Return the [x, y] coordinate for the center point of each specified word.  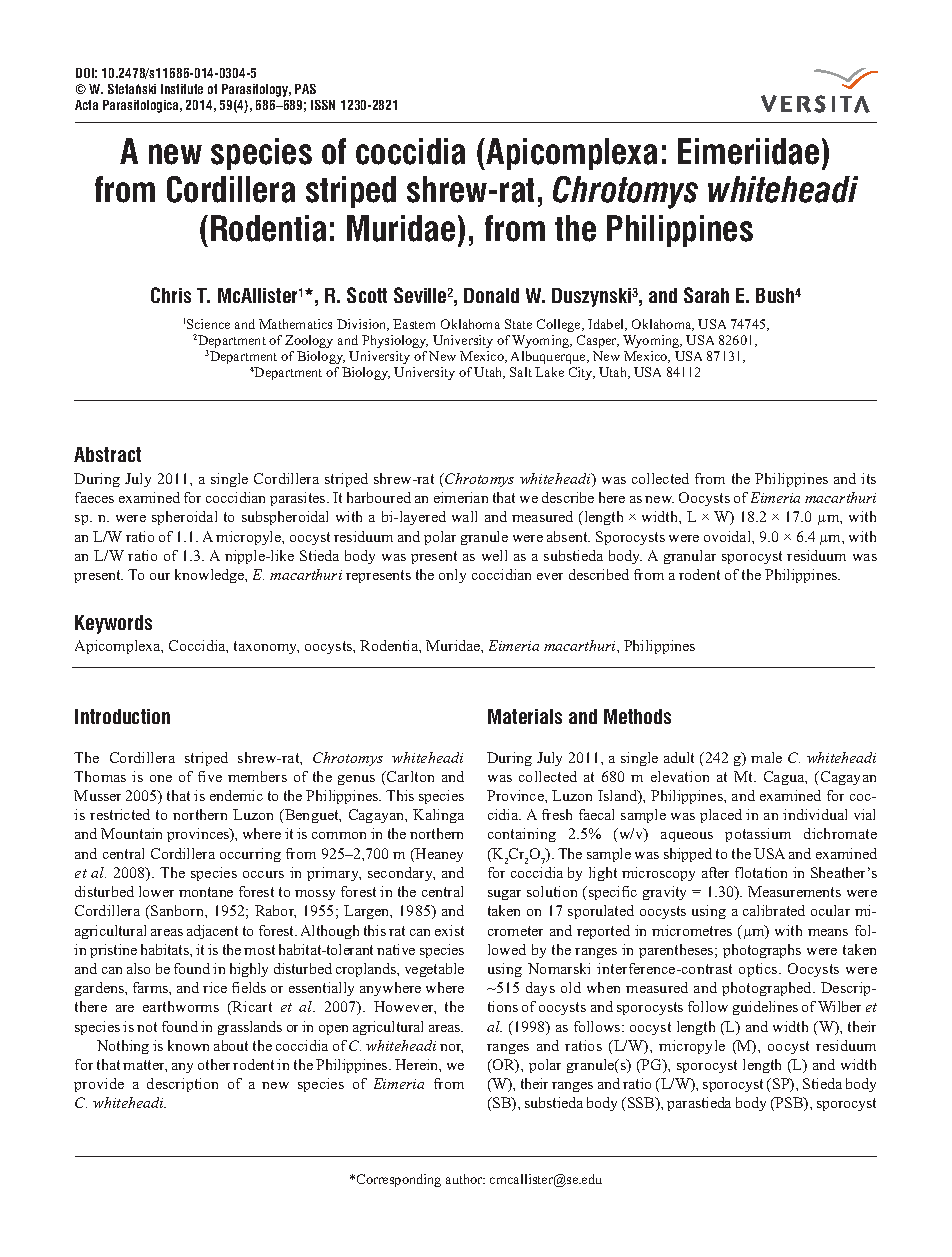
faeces [94, 497]
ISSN [323, 105]
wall [464, 516]
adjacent [212, 932]
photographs [762, 951]
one [161, 778]
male [766, 757]
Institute [182, 89]
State [518, 324]
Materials [525, 716]
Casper [598, 341]
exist [449, 930]
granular [690, 557]
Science [208, 324]
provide [99, 1085]
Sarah [706, 295]
